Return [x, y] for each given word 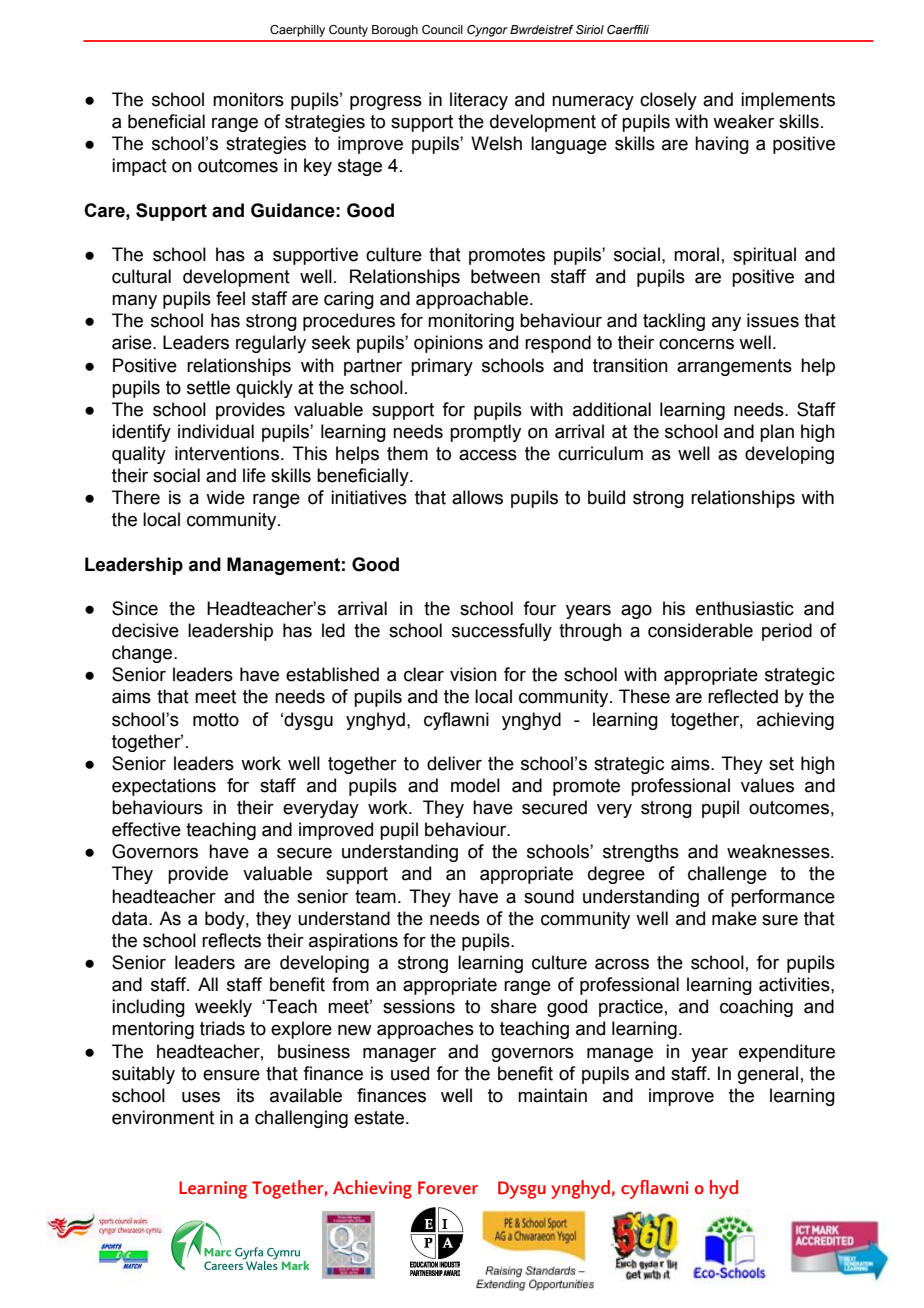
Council [442, 29]
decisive [145, 630]
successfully [502, 632]
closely [668, 101]
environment [163, 1117]
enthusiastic [745, 608]
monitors [248, 99]
